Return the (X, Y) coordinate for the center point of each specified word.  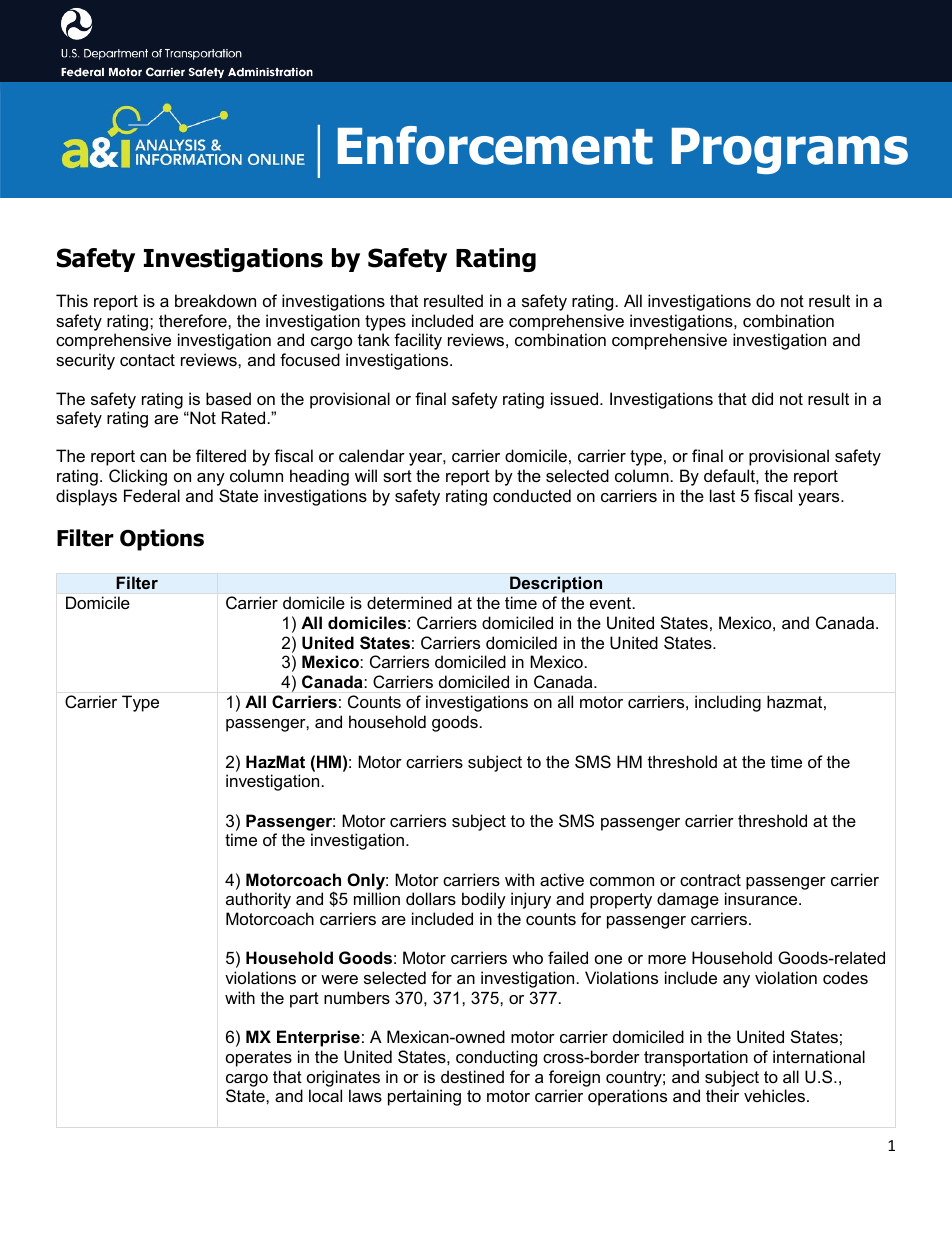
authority (258, 900)
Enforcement (495, 145)
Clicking (138, 477)
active (562, 879)
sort (397, 476)
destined (472, 1076)
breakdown (215, 300)
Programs (790, 151)
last (722, 495)
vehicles (774, 1095)
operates (259, 1059)
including (728, 703)
